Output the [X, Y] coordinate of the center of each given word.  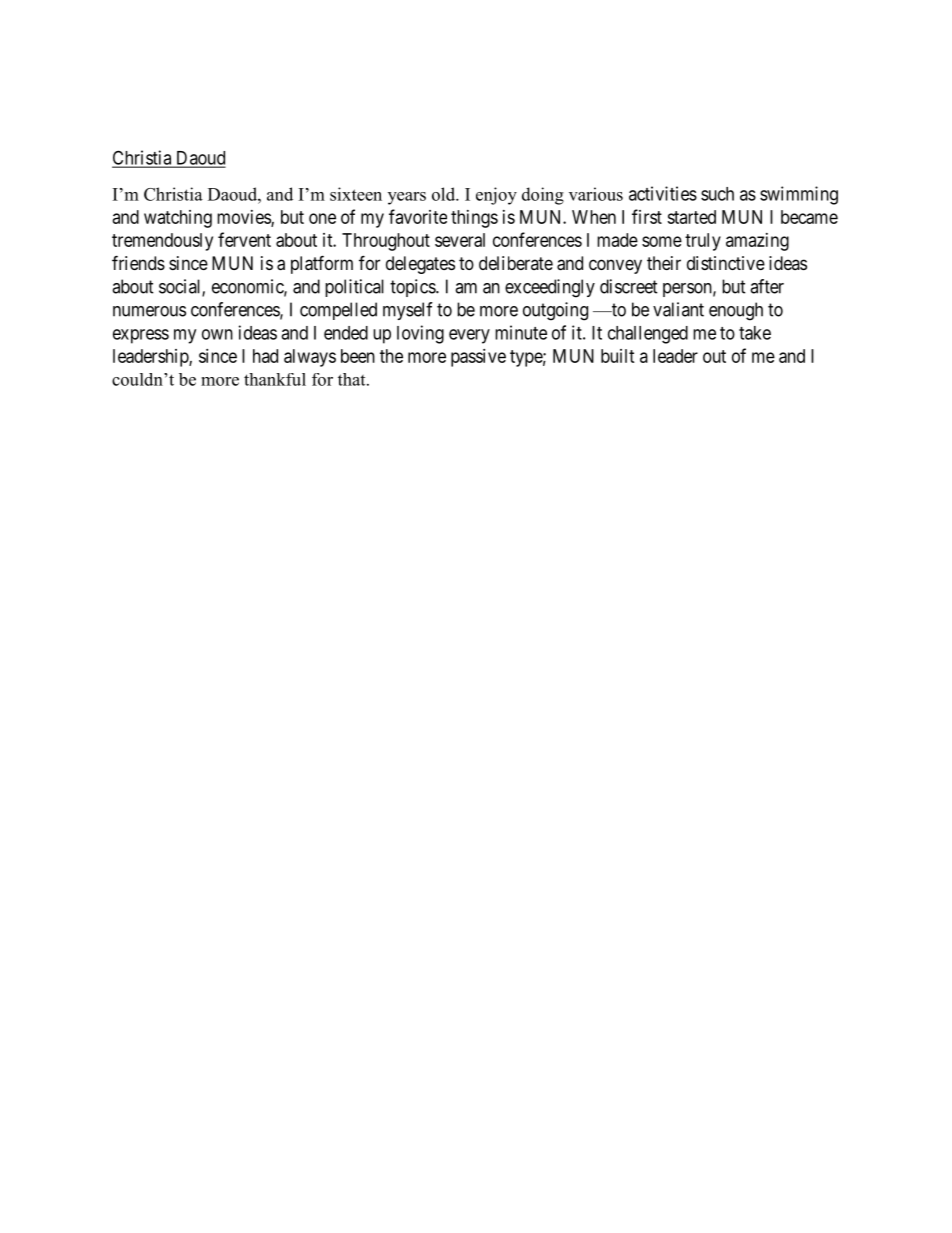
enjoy [496, 196]
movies [244, 218]
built [618, 356]
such [717, 194]
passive [478, 358]
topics [413, 288]
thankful [275, 379]
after [767, 286]
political [354, 288]
